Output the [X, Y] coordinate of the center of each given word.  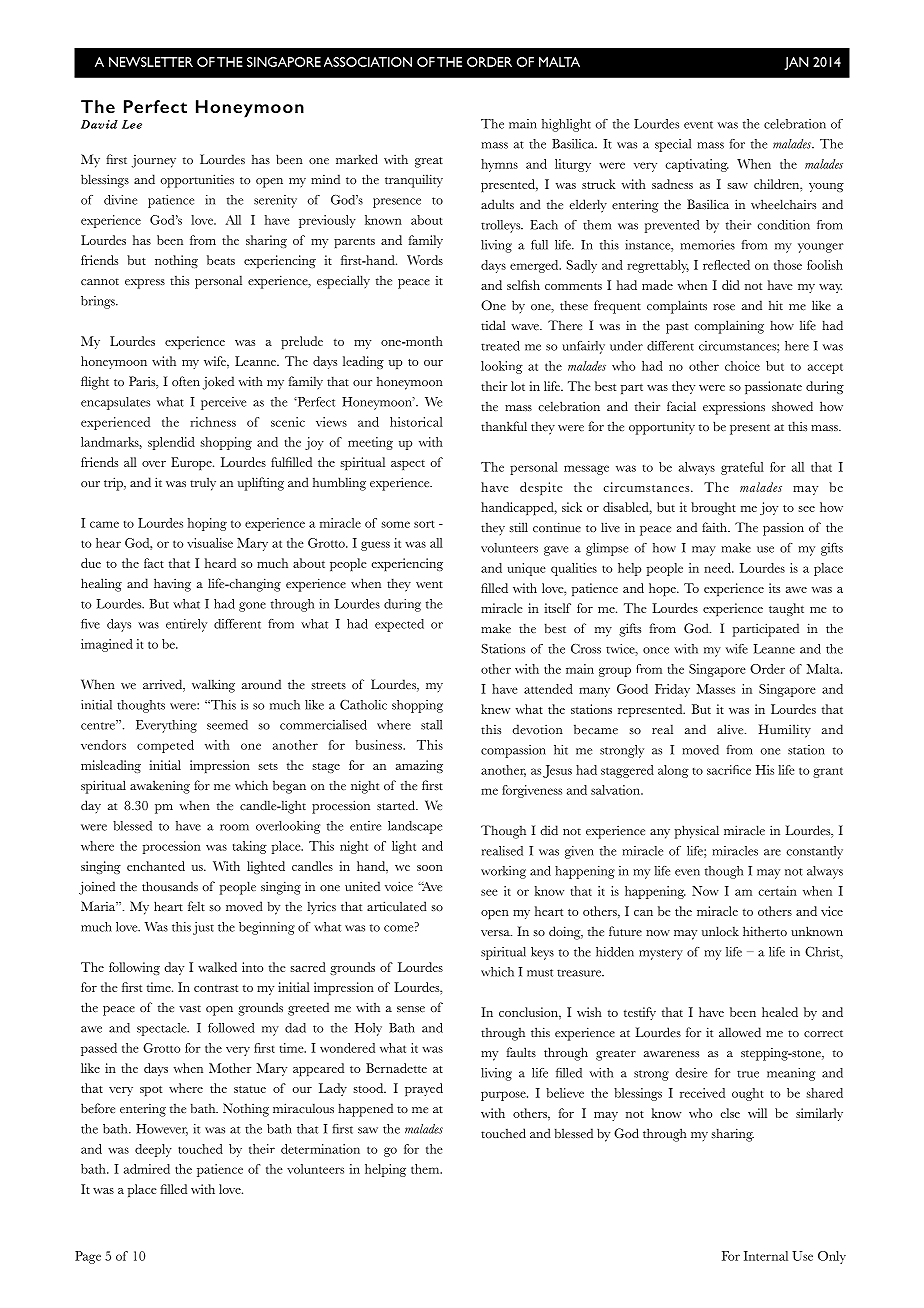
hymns [499, 165]
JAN [796, 63]
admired [147, 1169]
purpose [504, 1096]
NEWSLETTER [151, 62]
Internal [766, 1256]
